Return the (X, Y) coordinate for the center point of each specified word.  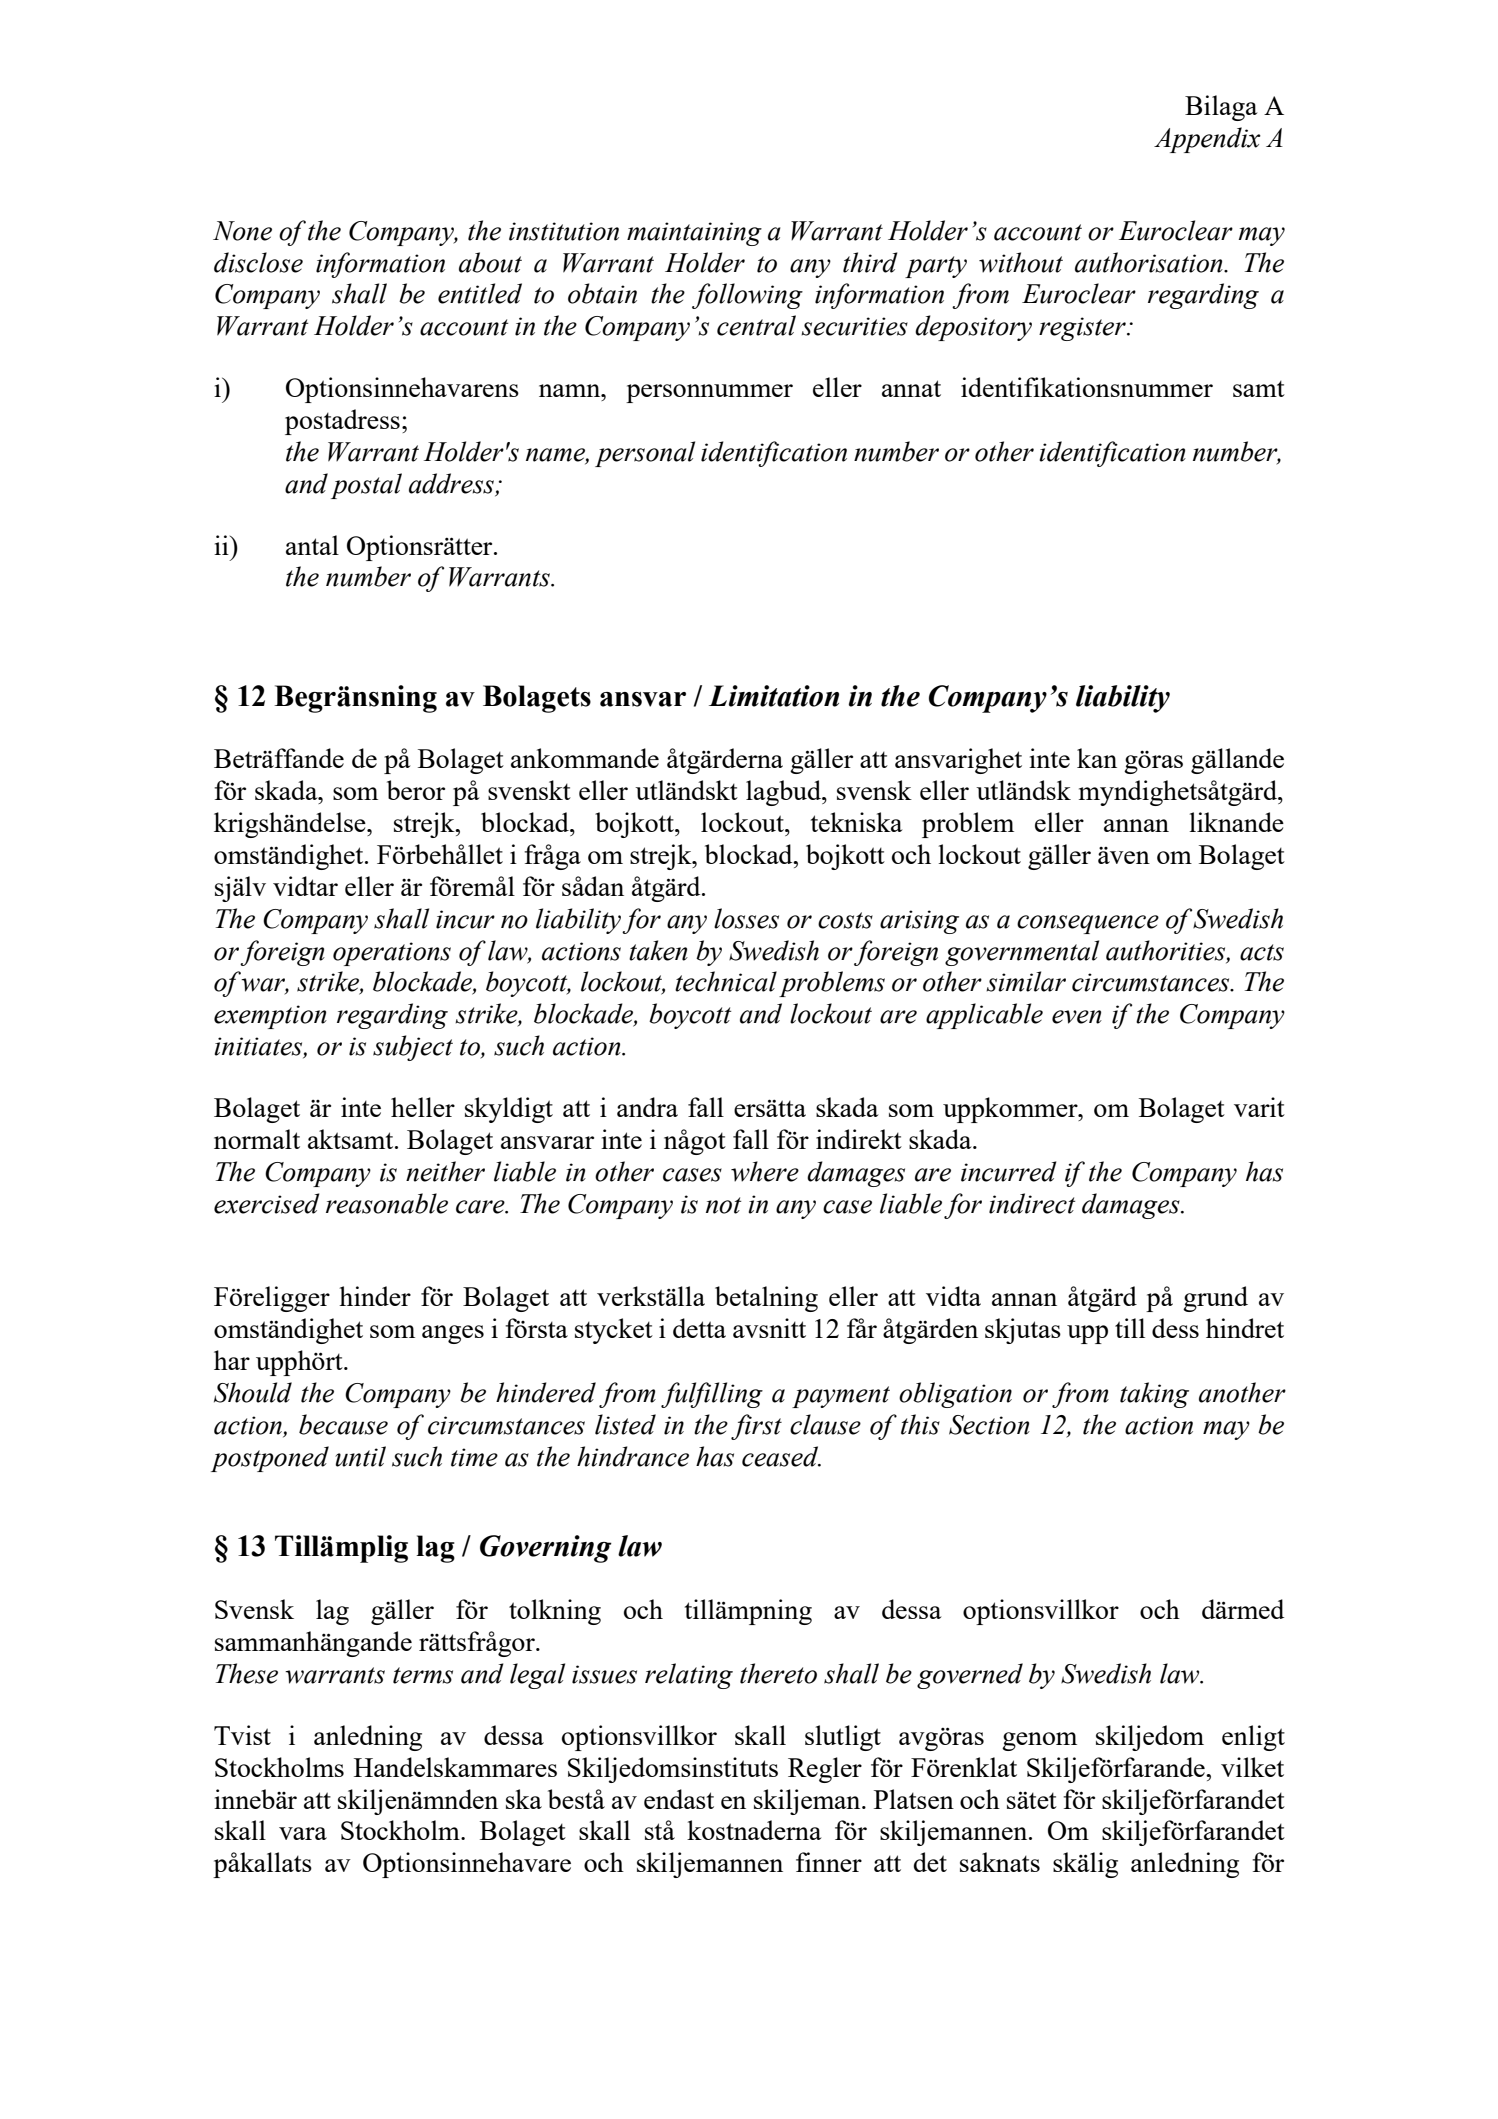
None (242, 231)
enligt (1253, 1738)
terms (423, 1675)
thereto (778, 1673)
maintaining (694, 234)
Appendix (1207, 140)
